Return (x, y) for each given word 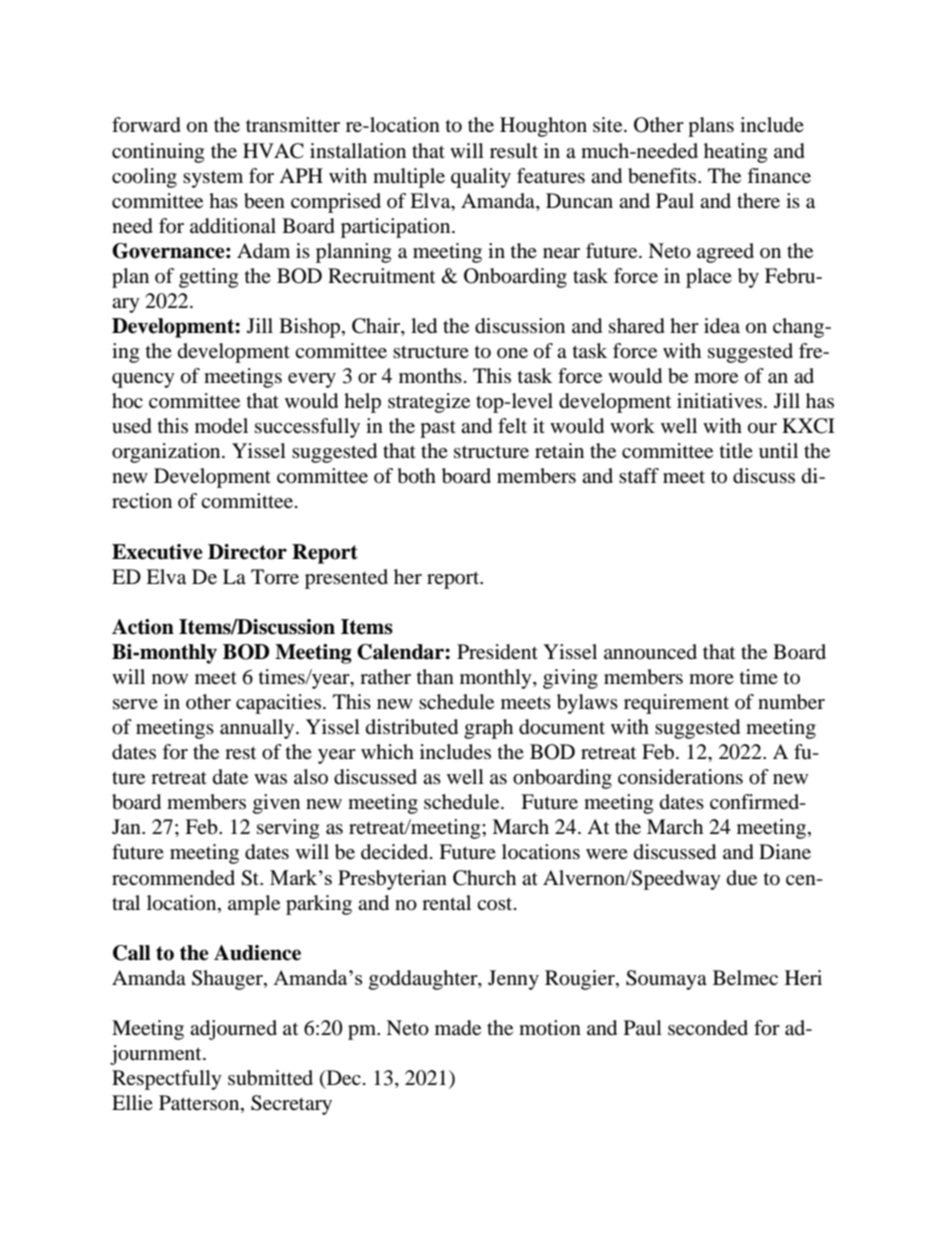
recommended (173, 878)
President (497, 652)
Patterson (200, 1104)
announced (650, 652)
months (430, 376)
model (221, 426)
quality (481, 178)
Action (143, 627)
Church (484, 878)
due (742, 878)
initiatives (719, 401)
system (213, 179)
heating (735, 153)
